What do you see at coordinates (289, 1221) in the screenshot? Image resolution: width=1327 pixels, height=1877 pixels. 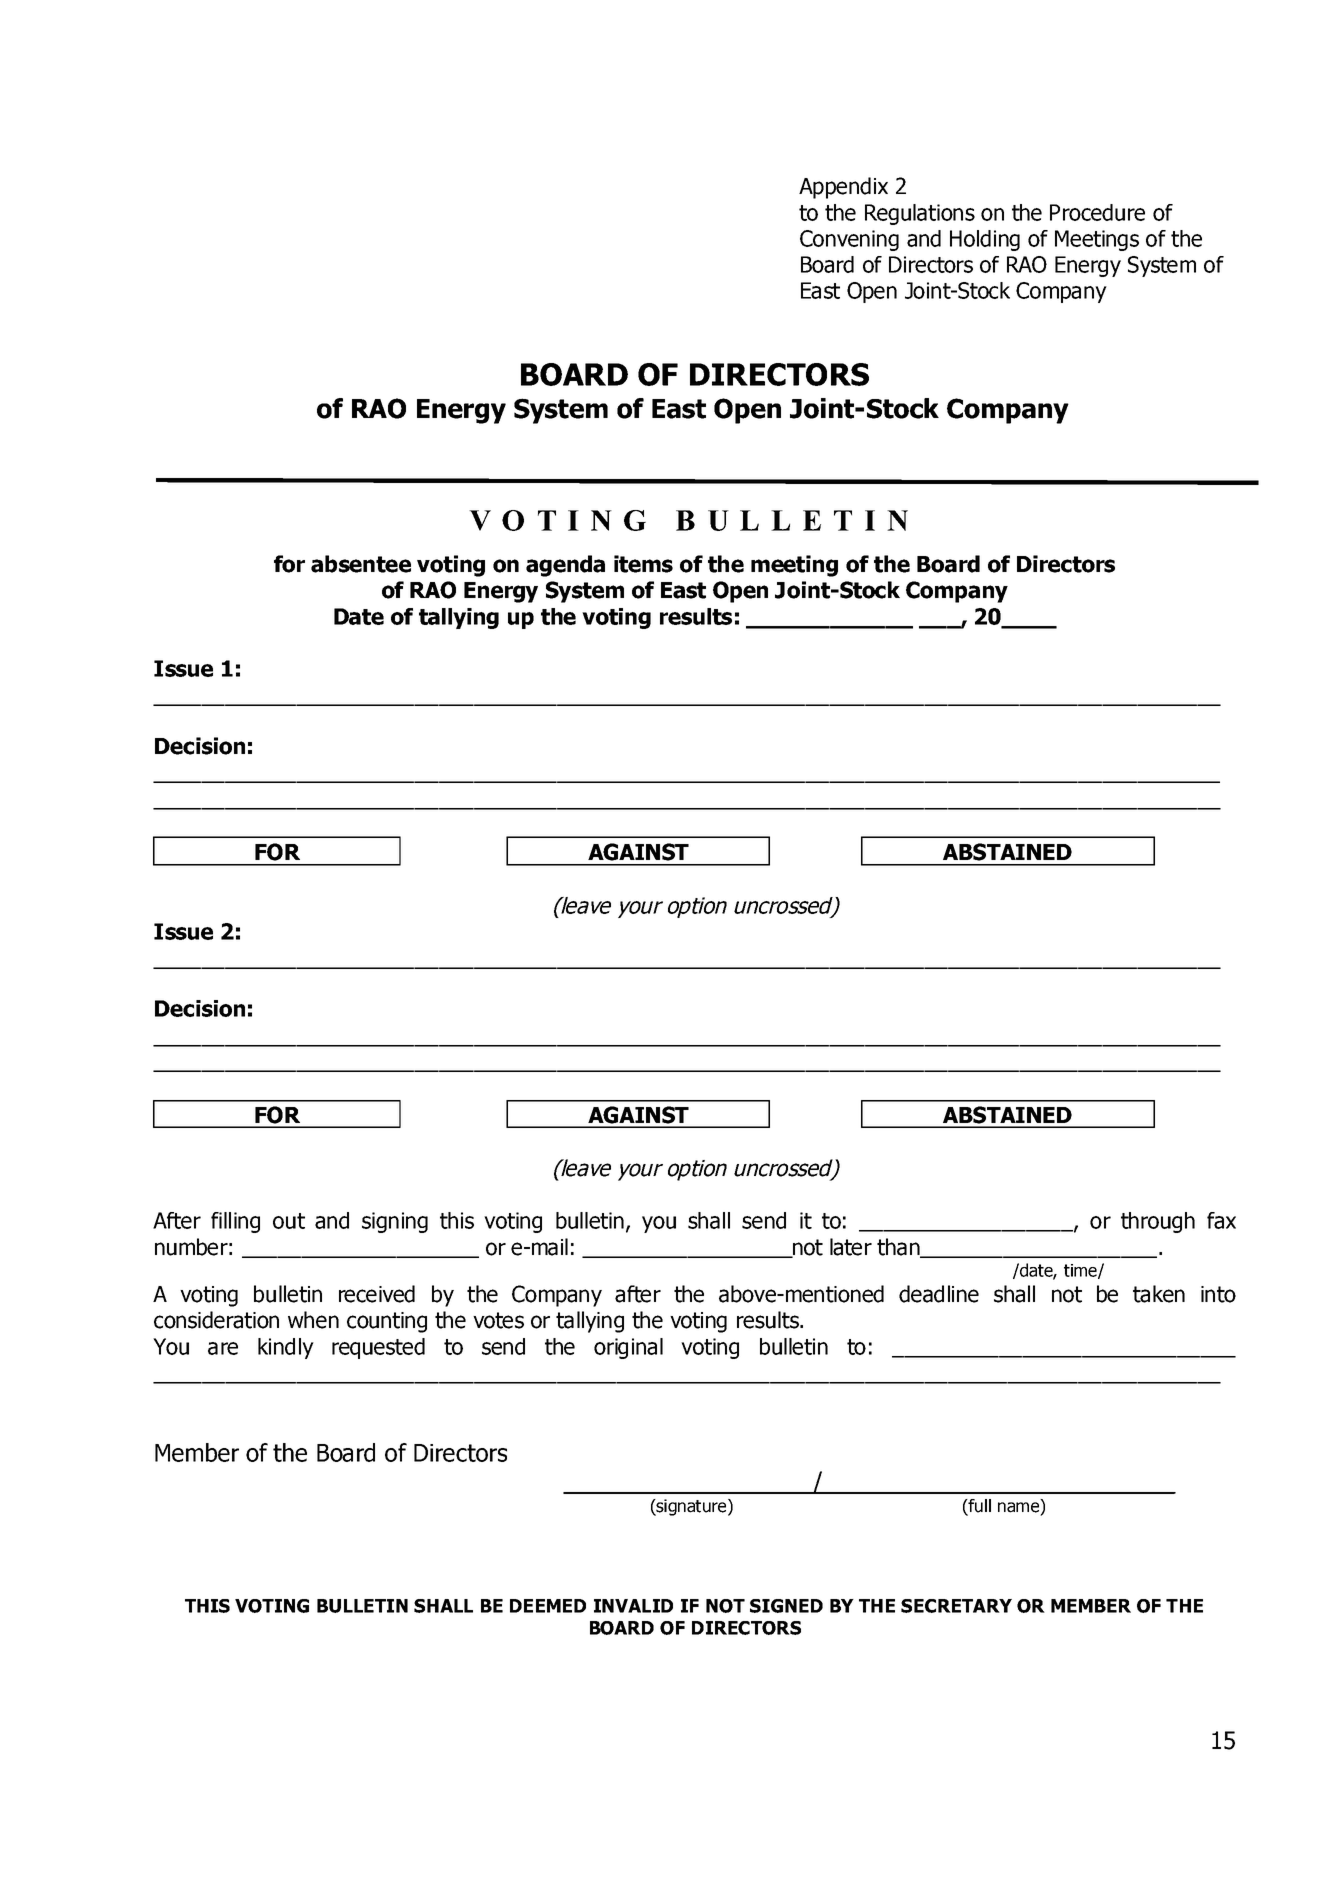 I see `out` at bounding box center [289, 1221].
